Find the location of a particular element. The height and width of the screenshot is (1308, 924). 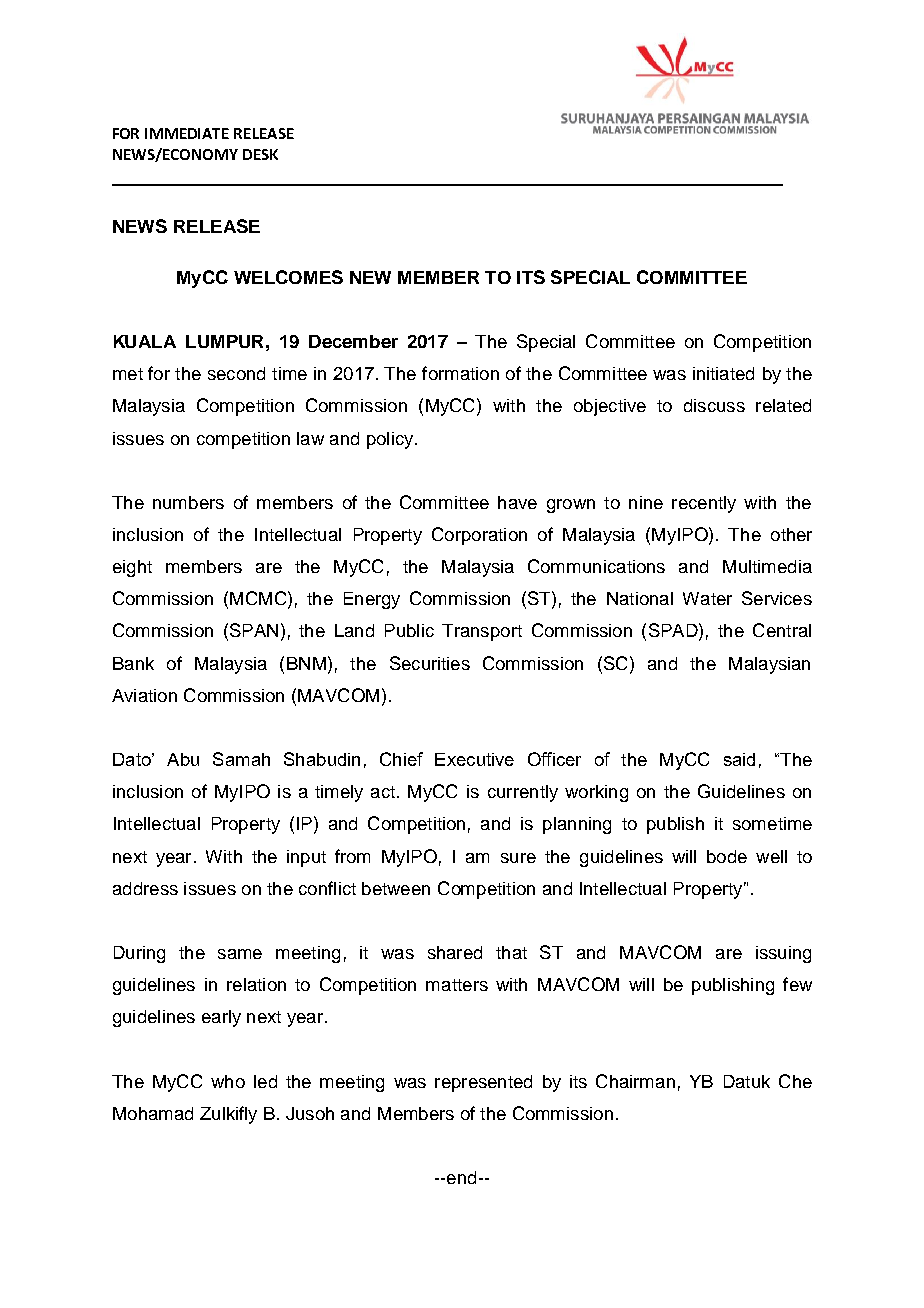

discuss is located at coordinates (714, 405).
